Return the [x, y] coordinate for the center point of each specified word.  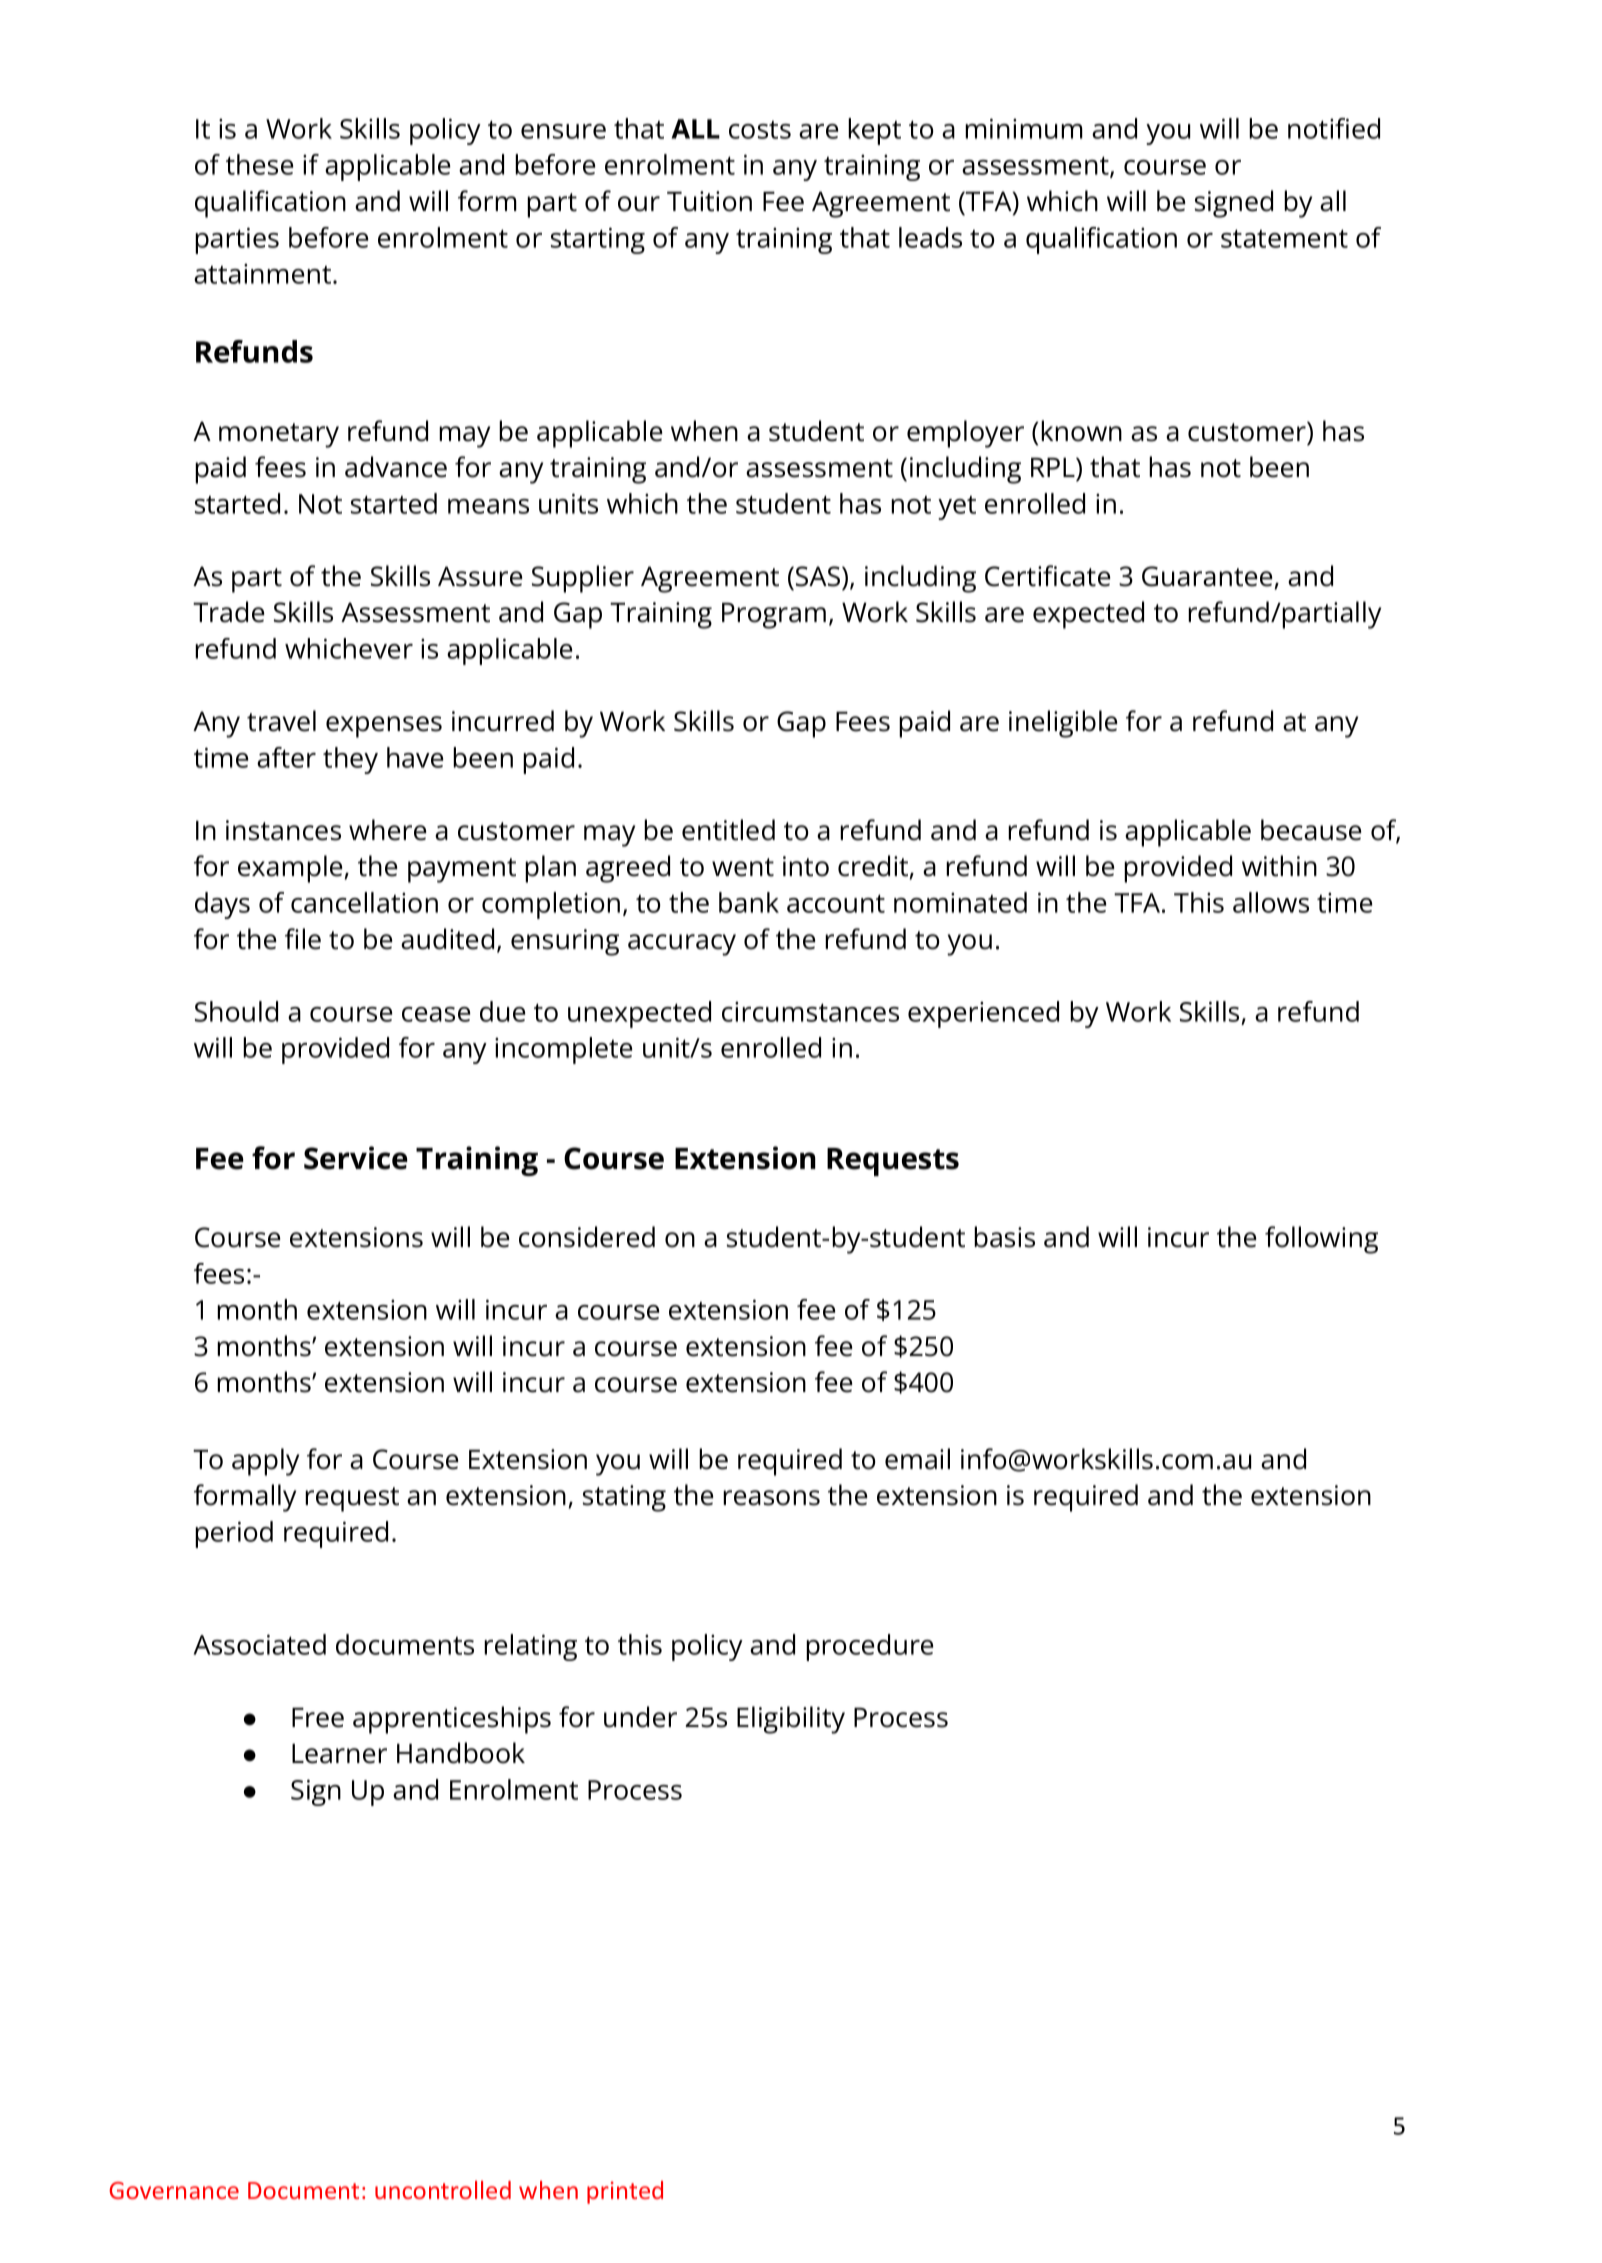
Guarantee [1207, 576]
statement [1284, 238]
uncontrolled [443, 2190]
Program [774, 616]
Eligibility [791, 1720]
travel [281, 721]
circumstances [810, 1012]
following [1321, 1240]
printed [625, 2192]
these [259, 164]
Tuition [709, 201]
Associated [259, 1644]
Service [356, 1158]
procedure [869, 1647]
